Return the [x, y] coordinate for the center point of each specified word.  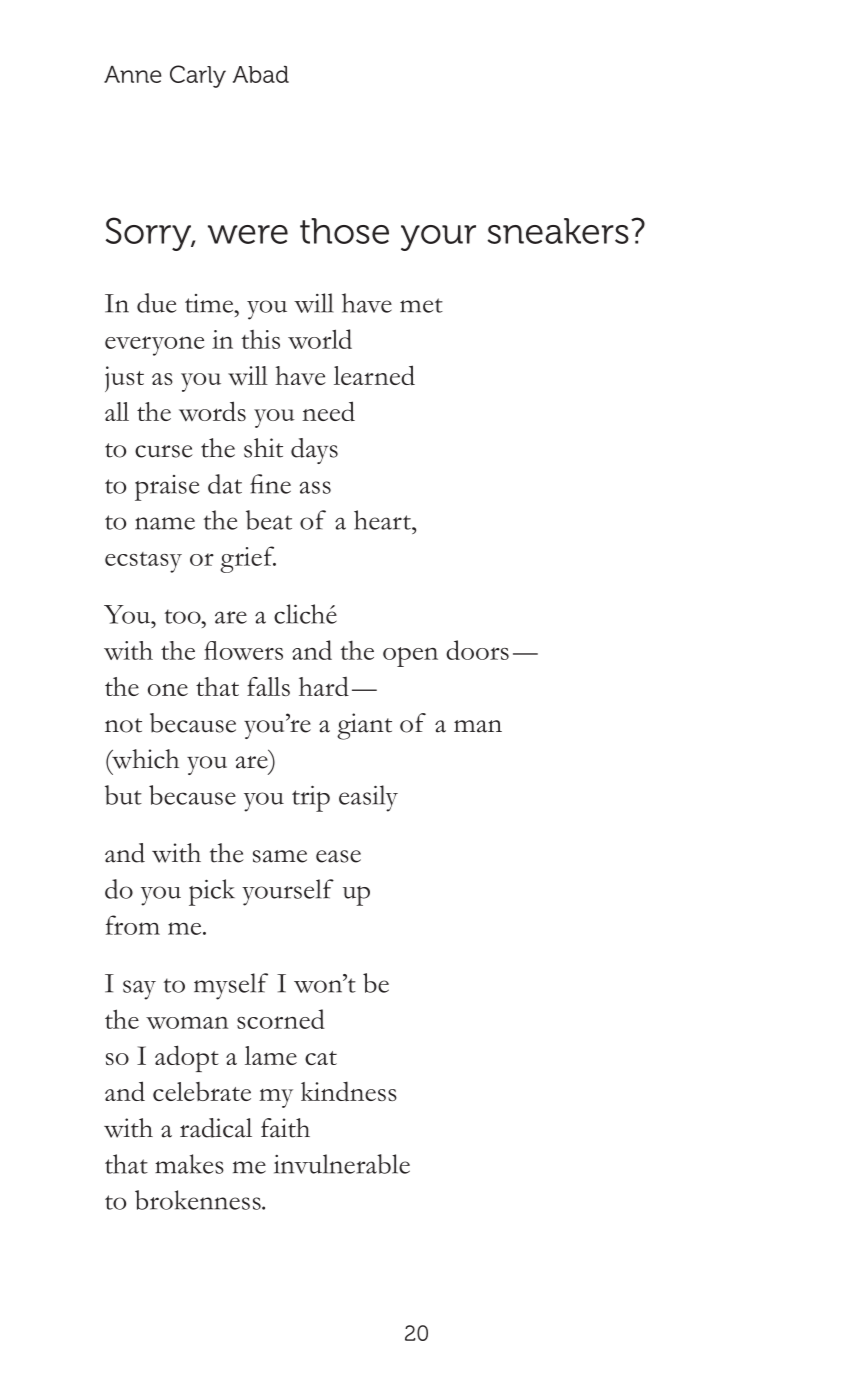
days [314, 451]
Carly [198, 76]
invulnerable [342, 1164]
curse [164, 451]
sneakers [558, 231]
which [144, 759]
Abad [261, 74]
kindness [349, 1091]
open [410, 657]
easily [368, 798]
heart [383, 520]
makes [189, 1164]
